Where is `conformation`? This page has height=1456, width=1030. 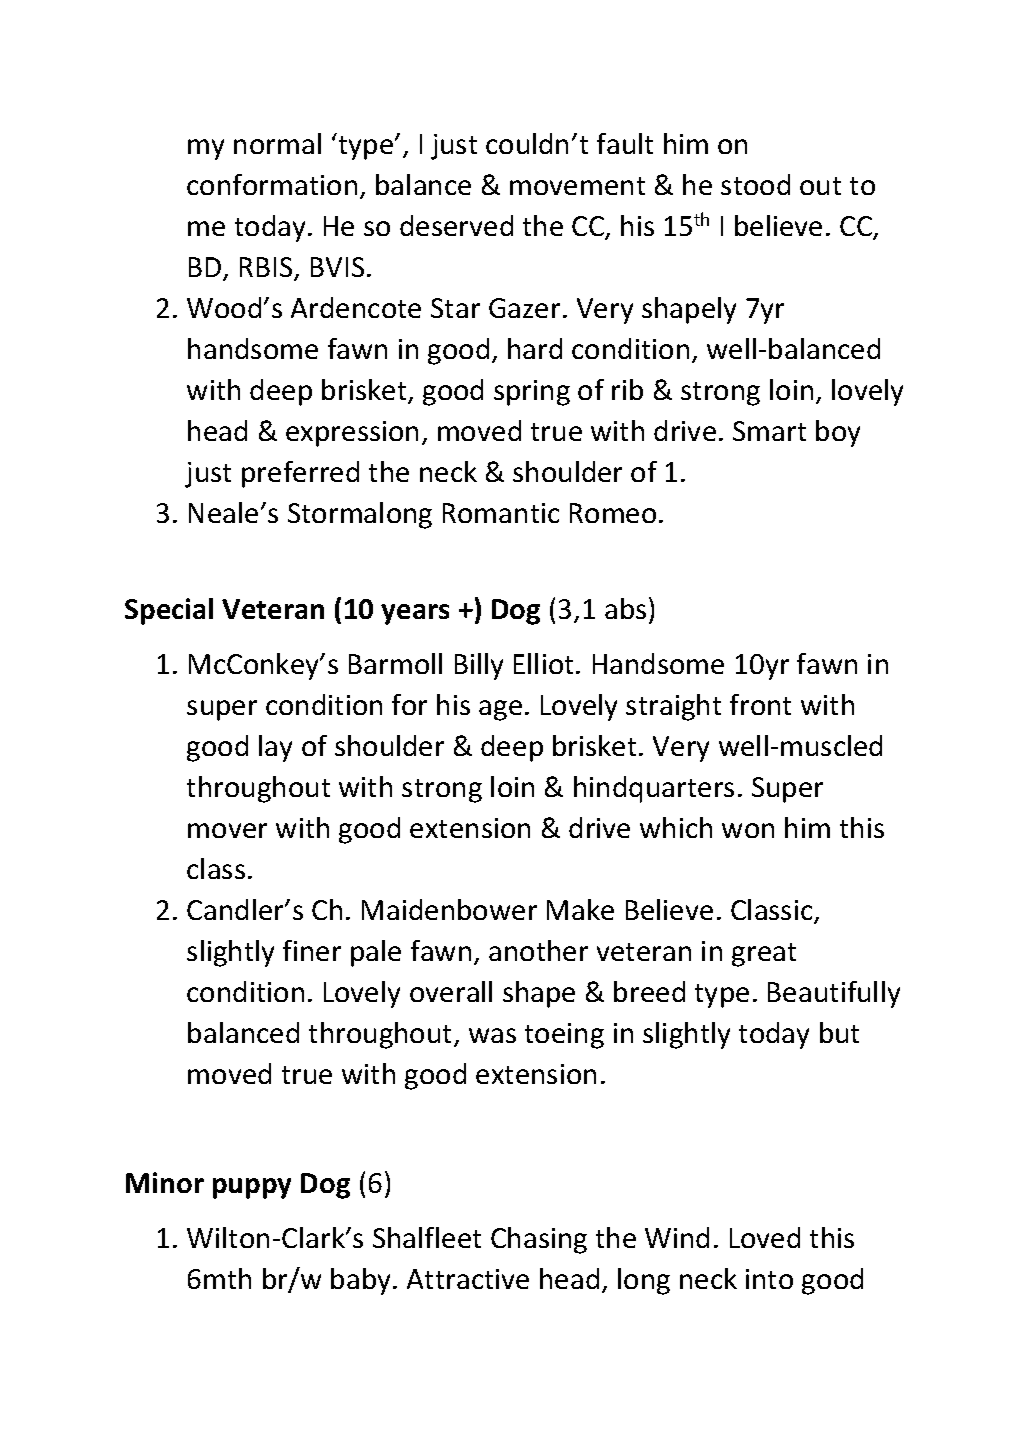
conformation is located at coordinates (272, 184).
